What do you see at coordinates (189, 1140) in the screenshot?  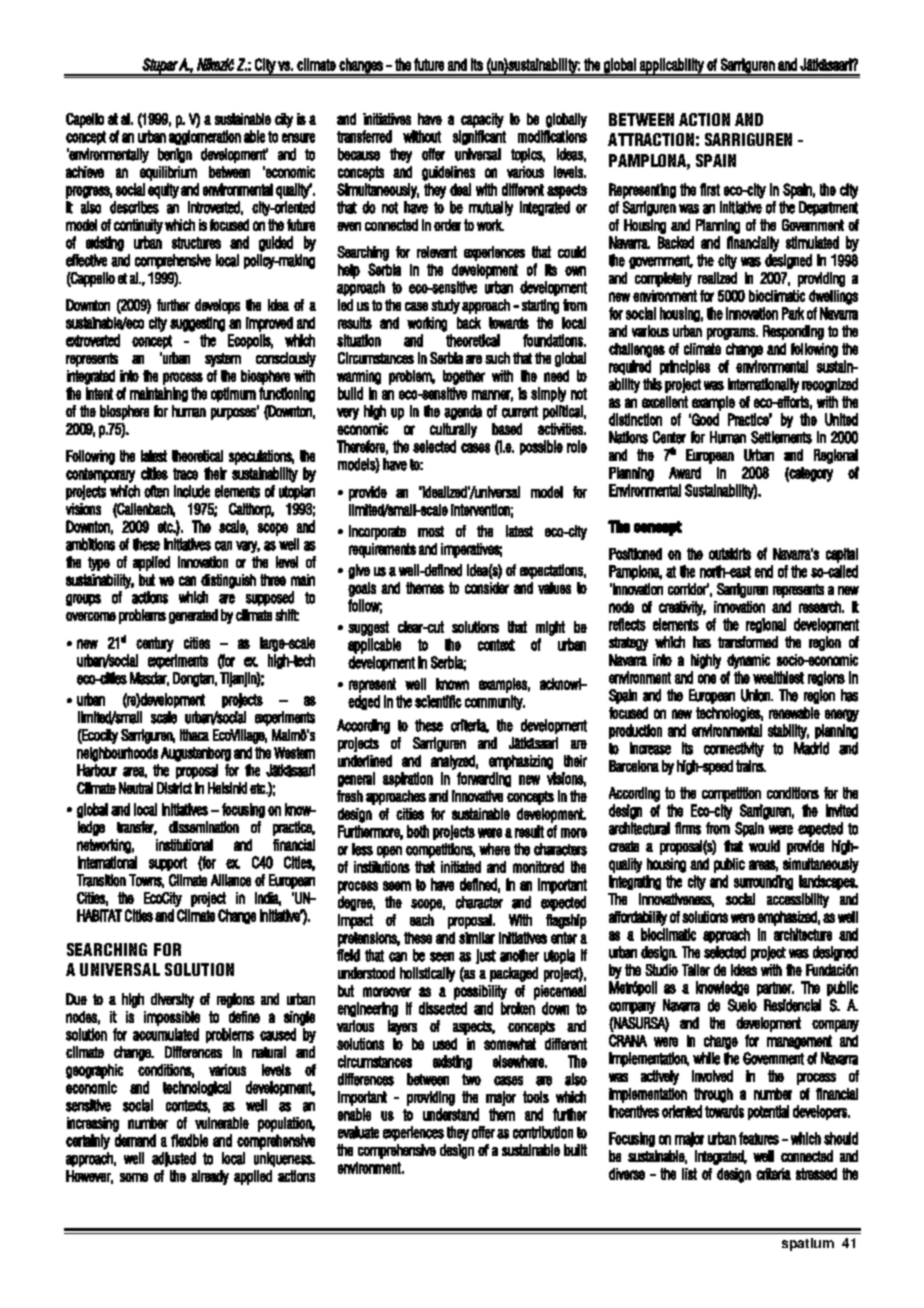 I see `flexible` at bounding box center [189, 1140].
